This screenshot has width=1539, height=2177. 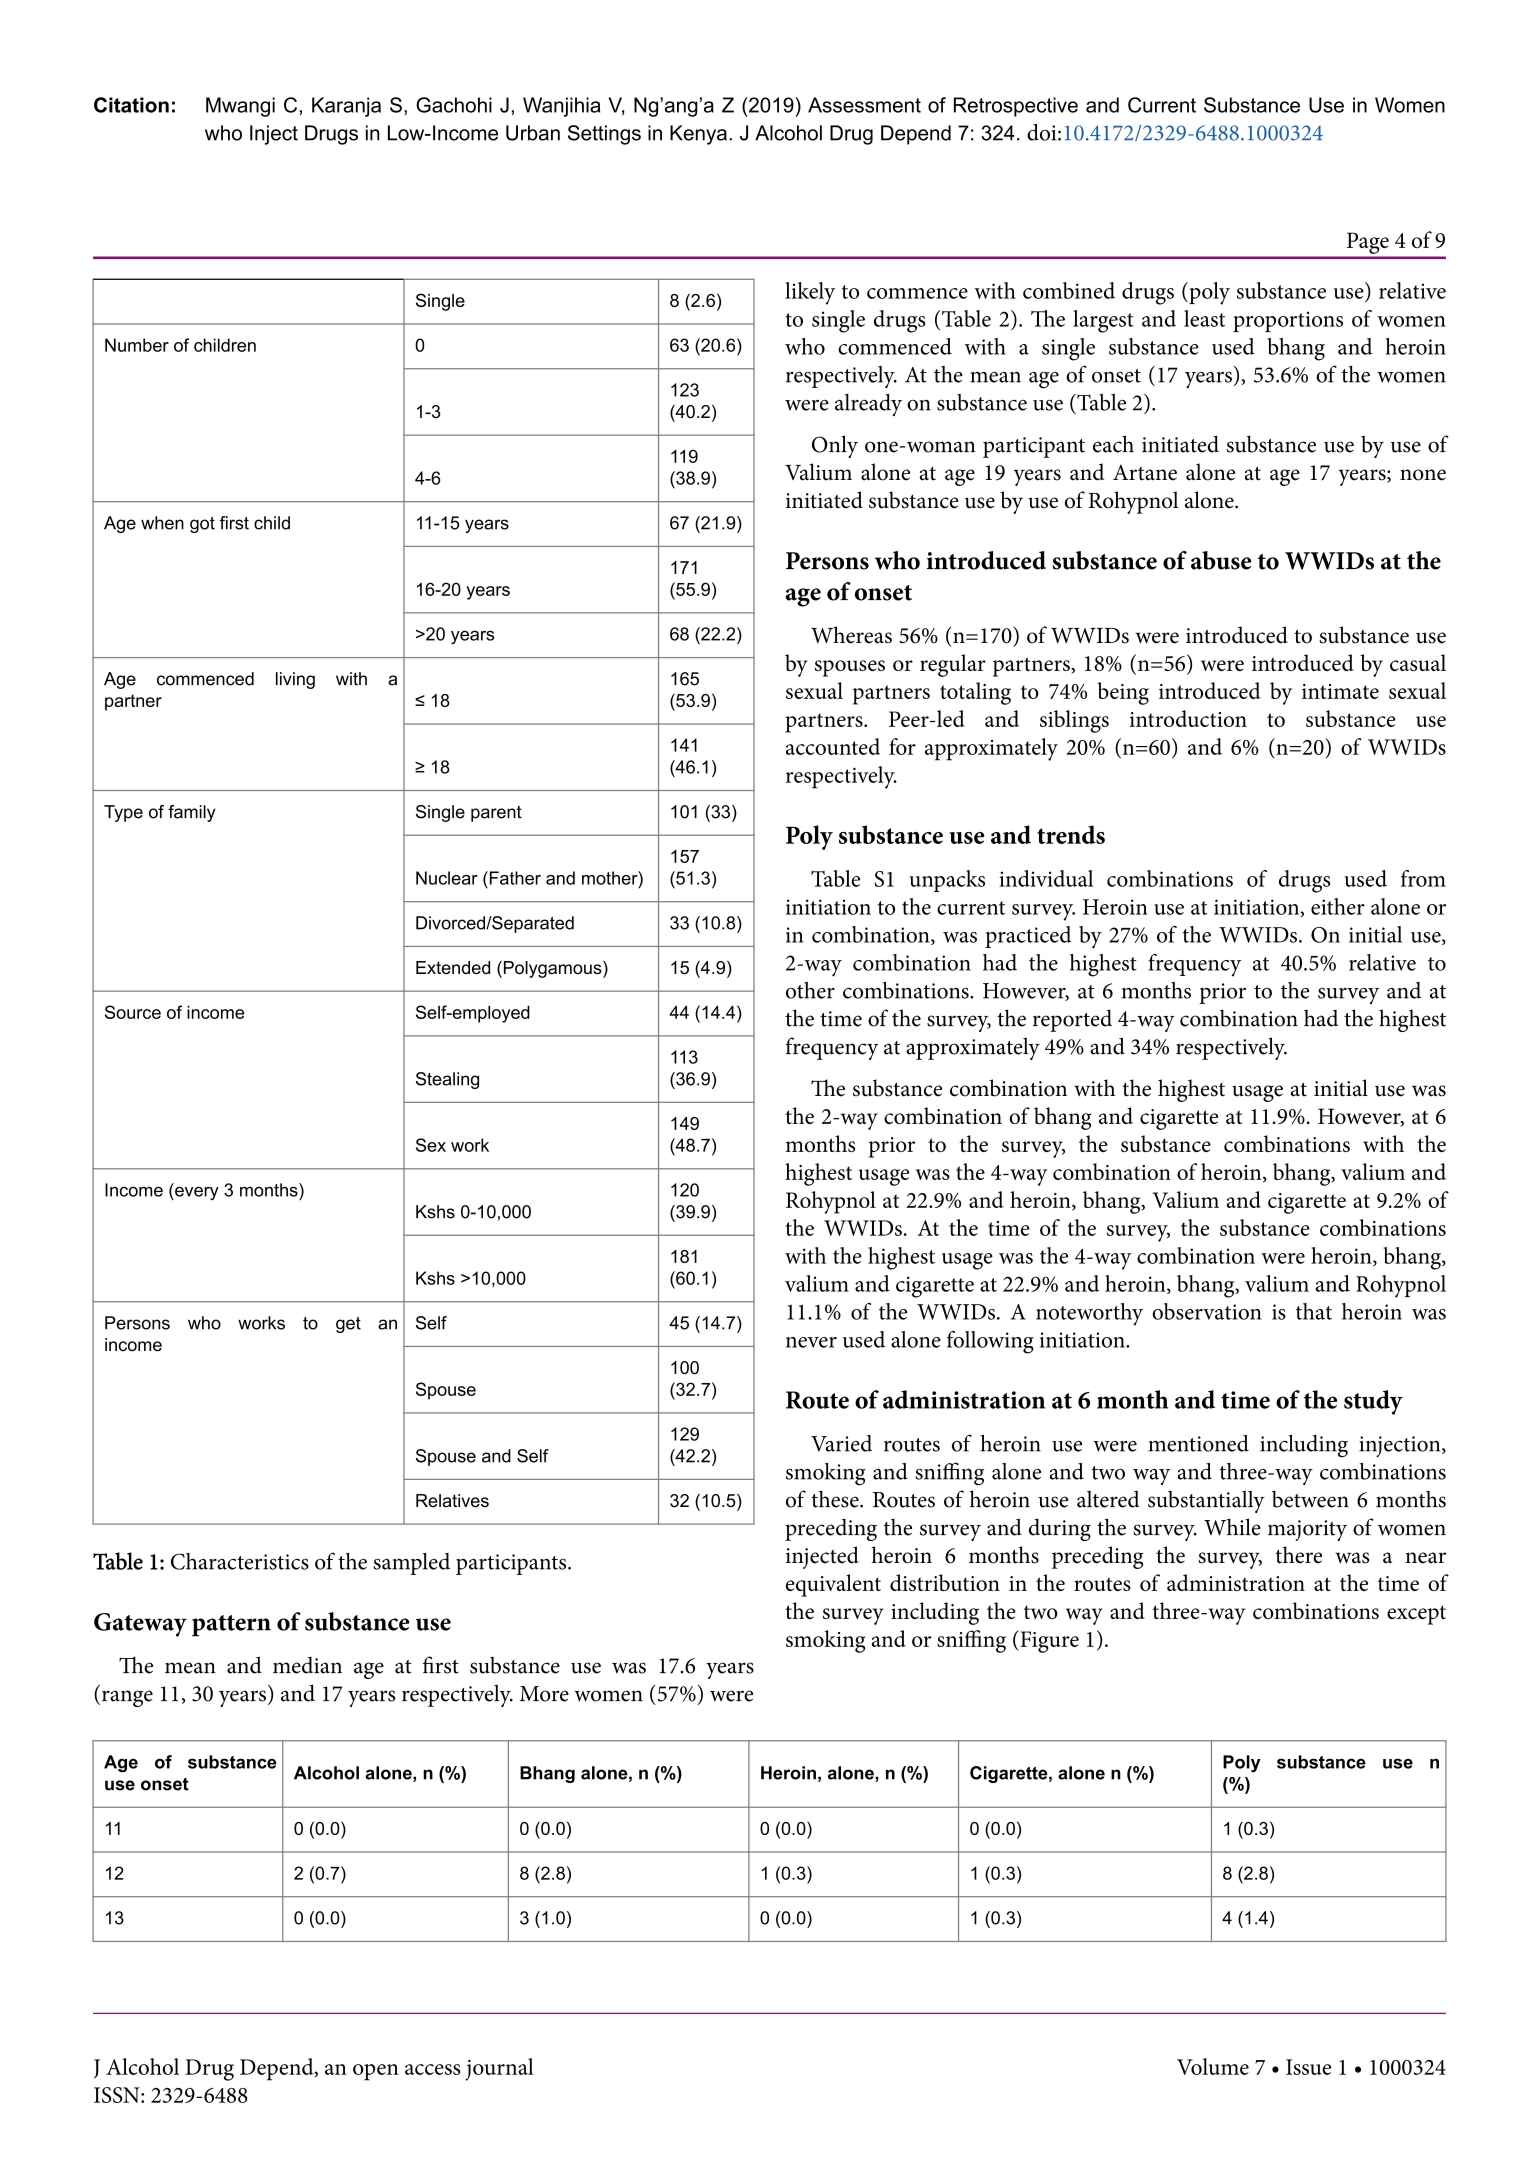 What do you see at coordinates (1368, 243) in the screenshot?
I see `Page` at bounding box center [1368, 243].
